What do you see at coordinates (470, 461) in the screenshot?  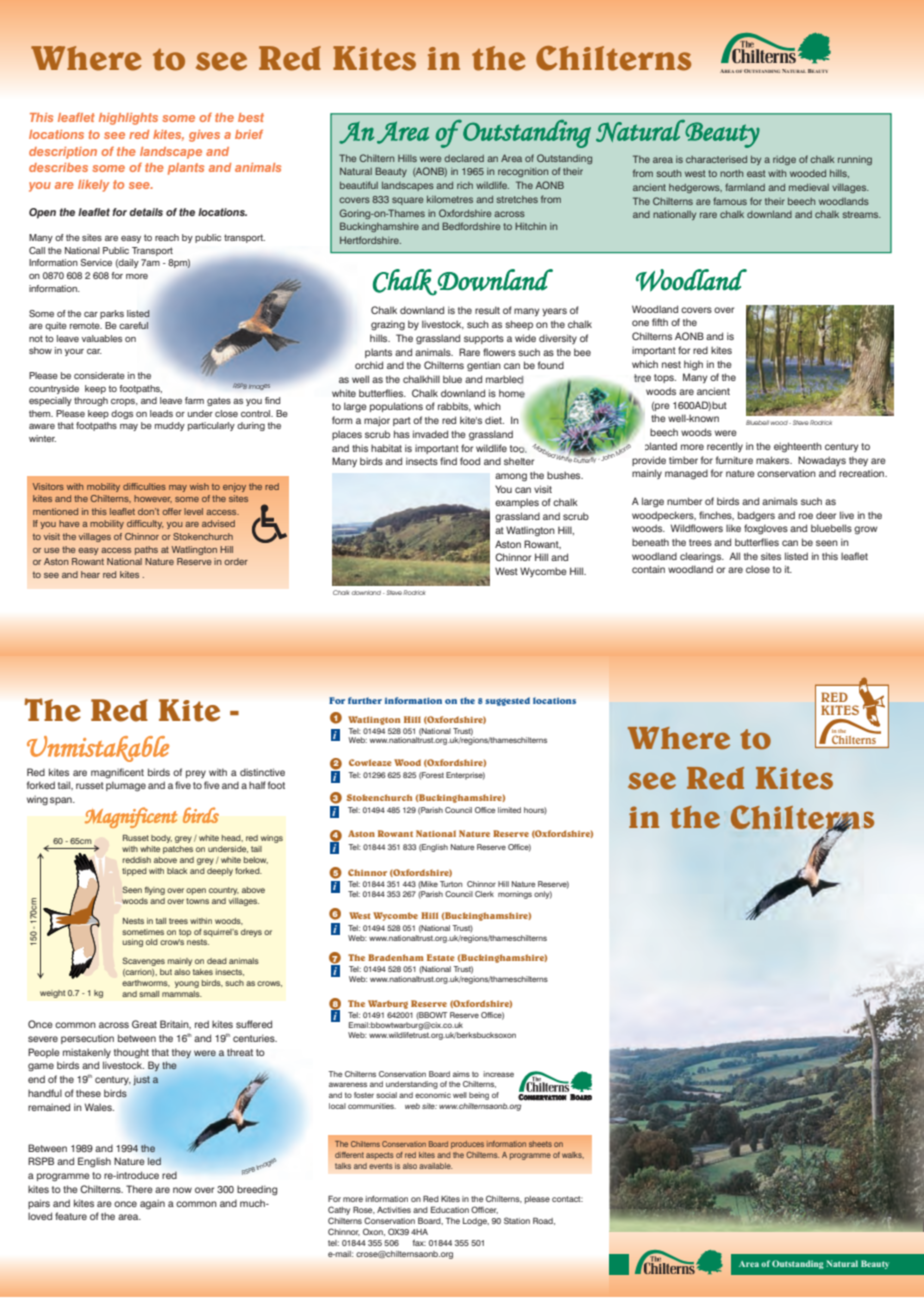 I see `food` at bounding box center [470, 461].
